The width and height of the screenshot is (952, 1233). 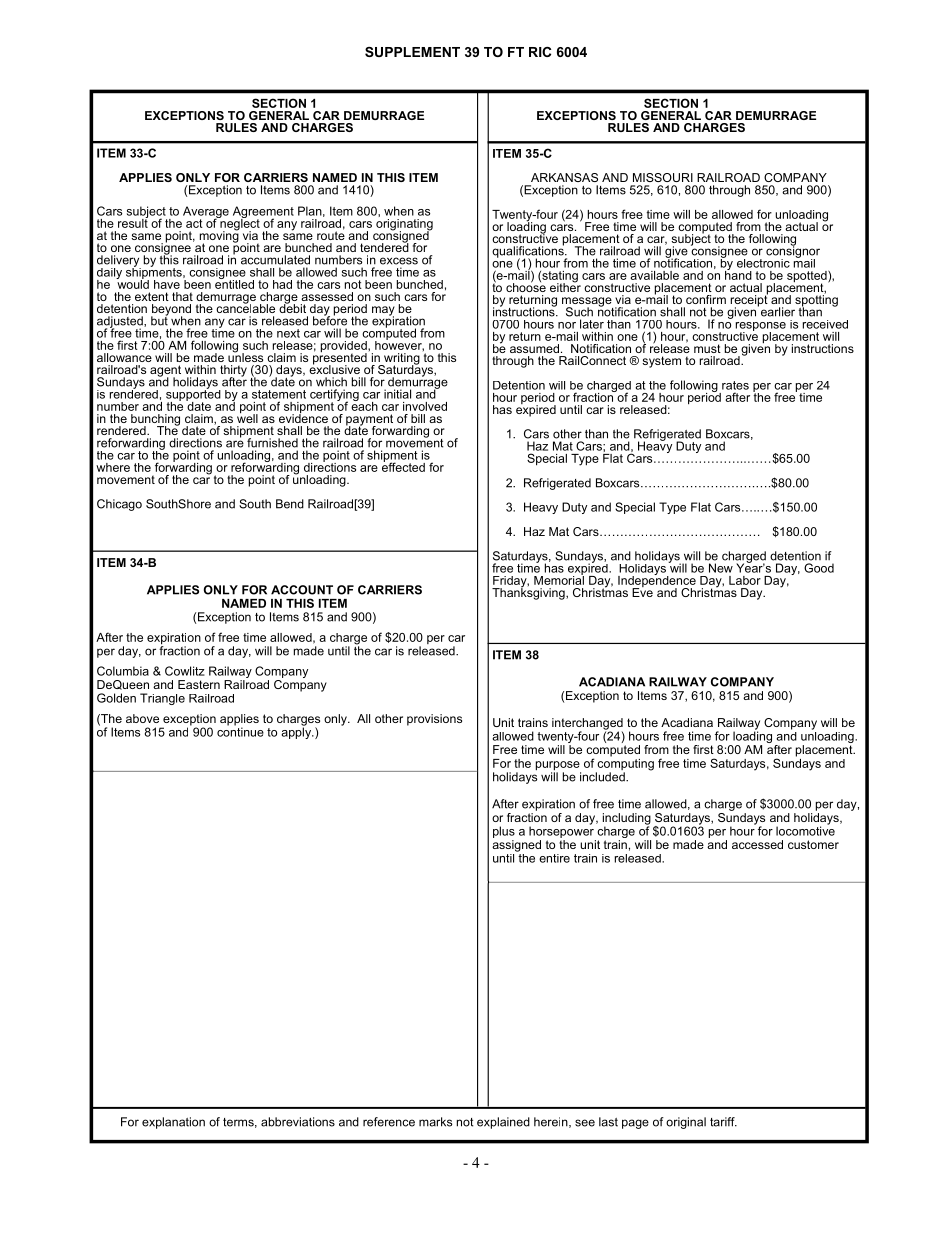 What do you see at coordinates (435, 1122) in the screenshot?
I see `marks` at bounding box center [435, 1122].
